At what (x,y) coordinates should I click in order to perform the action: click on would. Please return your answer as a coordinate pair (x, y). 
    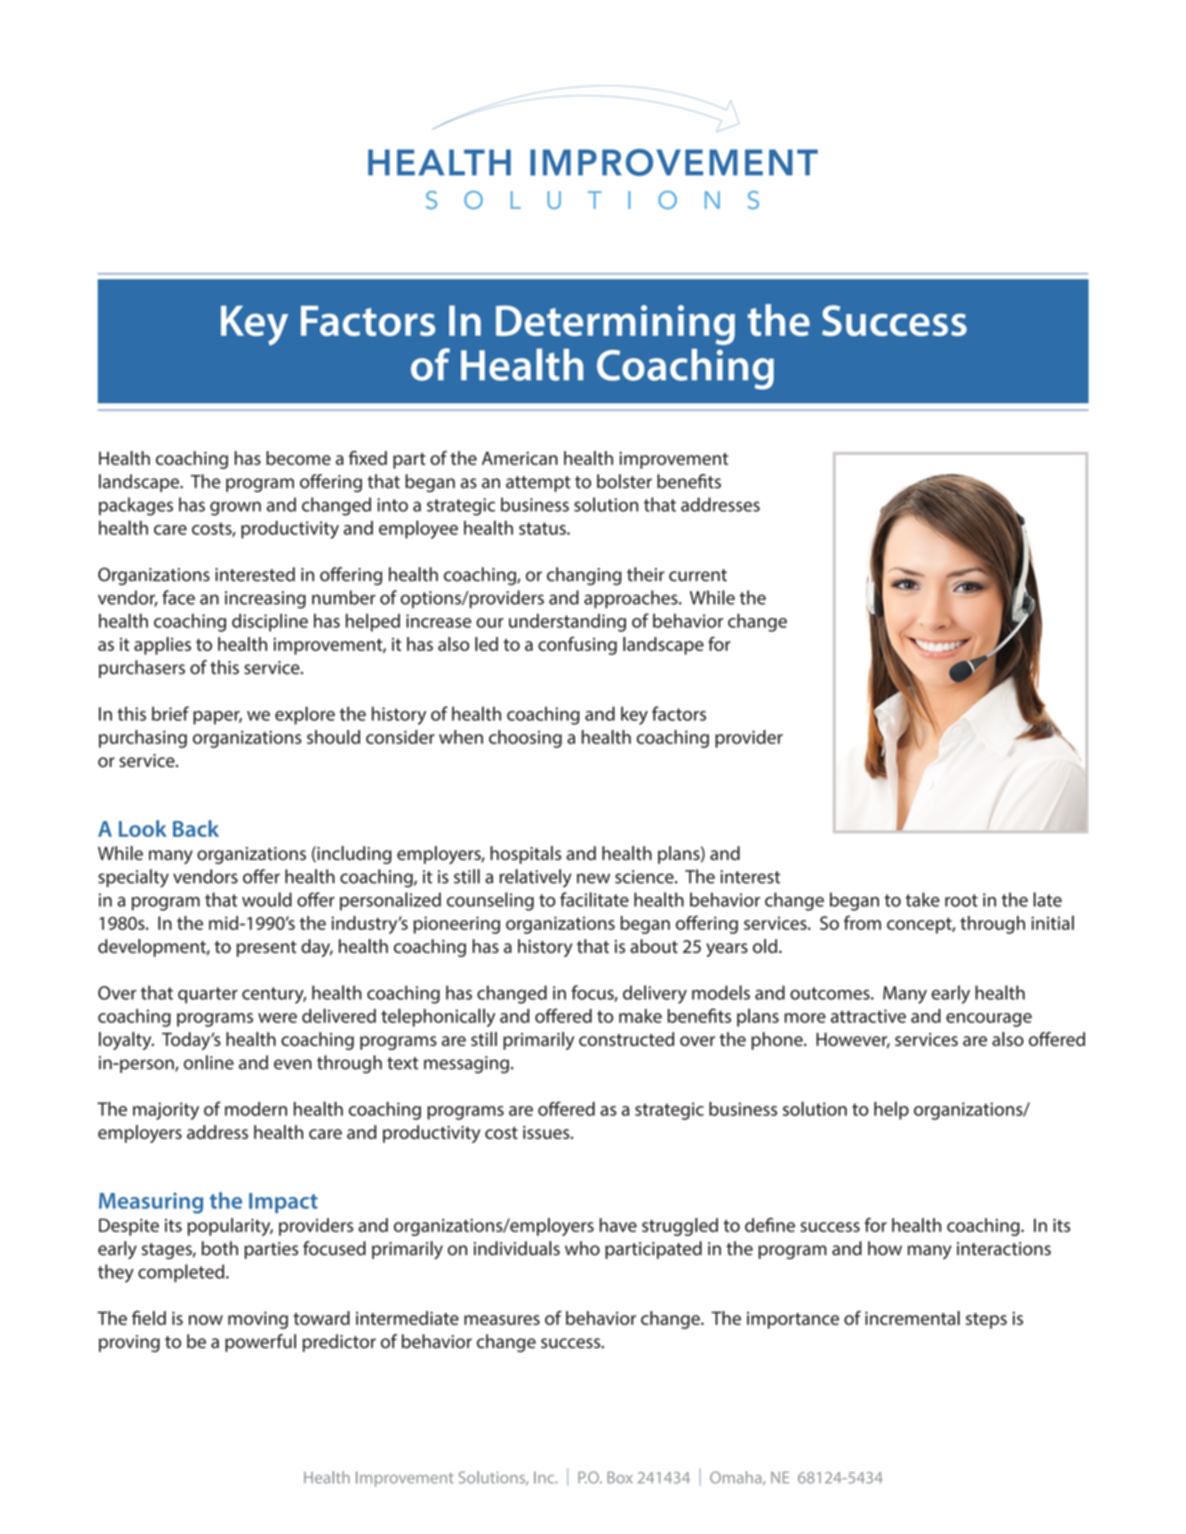
    Looking at the image, I should click on (267, 899).
